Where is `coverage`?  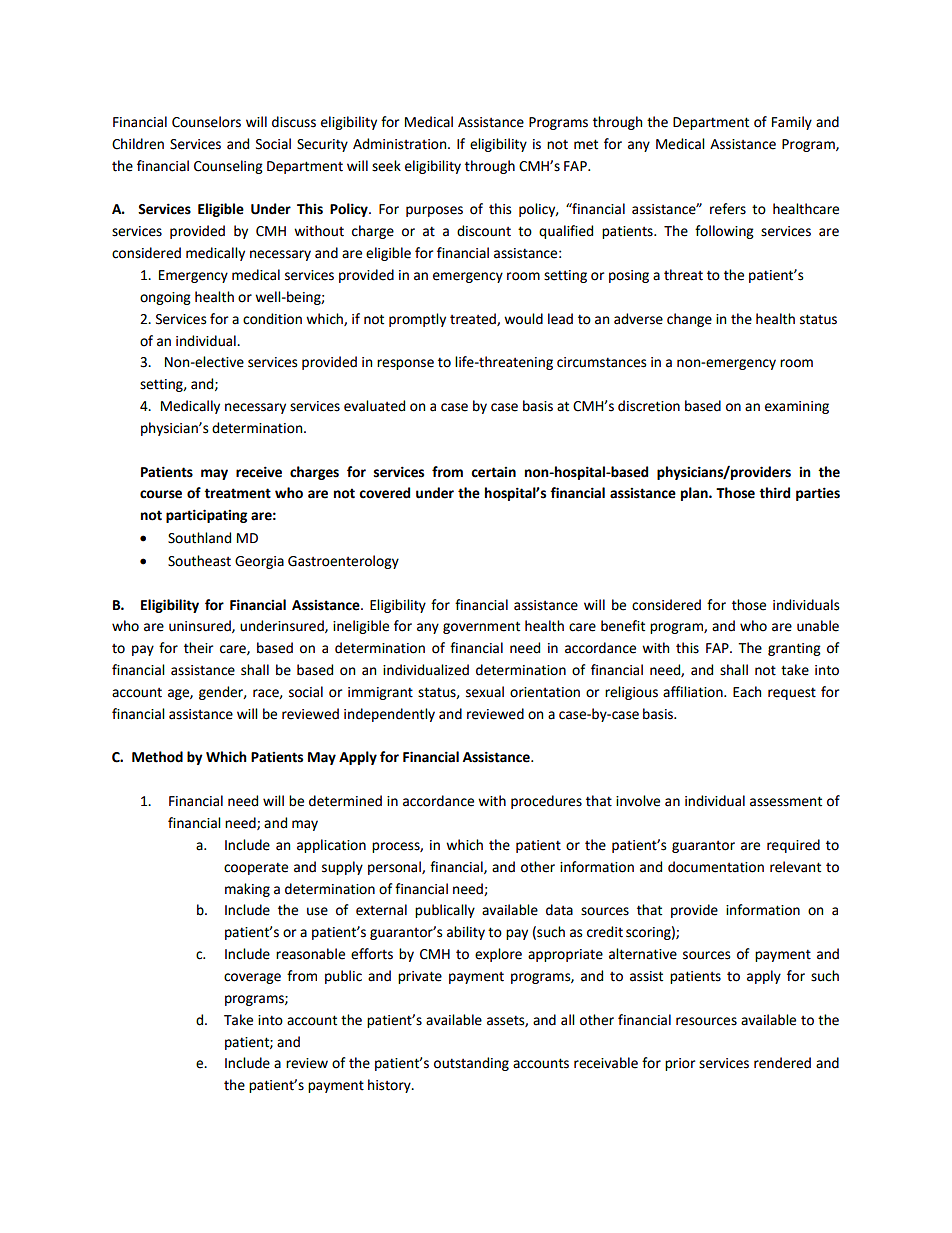
coverage is located at coordinates (252, 978).
